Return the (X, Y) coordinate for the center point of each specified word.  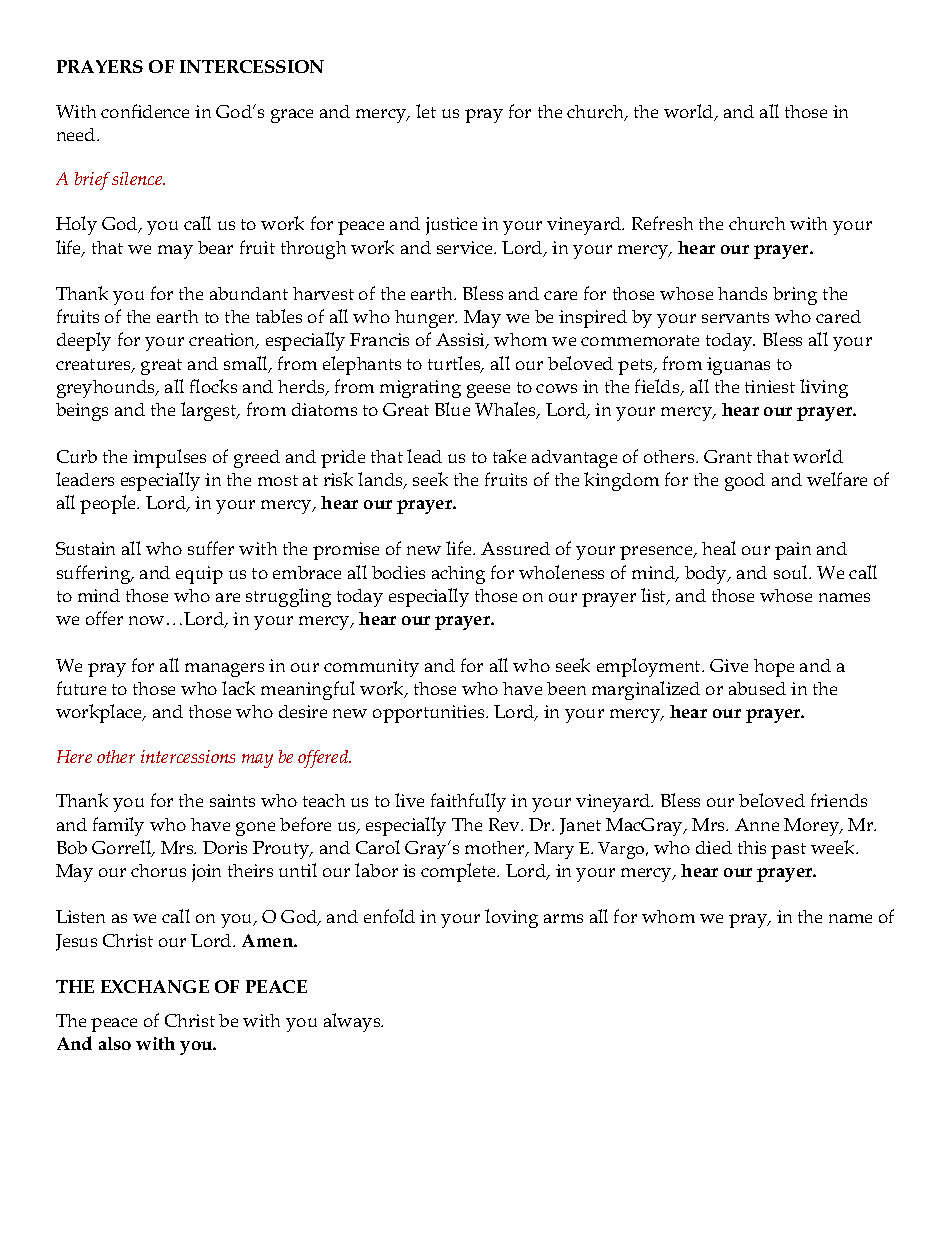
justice (451, 226)
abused (757, 688)
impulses (169, 458)
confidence (145, 111)
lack (238, 688)
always (353, 1022)
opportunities (430, 714)
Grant (728, 456)
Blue (452, 409)
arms (563, 918)
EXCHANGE (155, 986)
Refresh (662, 223)
